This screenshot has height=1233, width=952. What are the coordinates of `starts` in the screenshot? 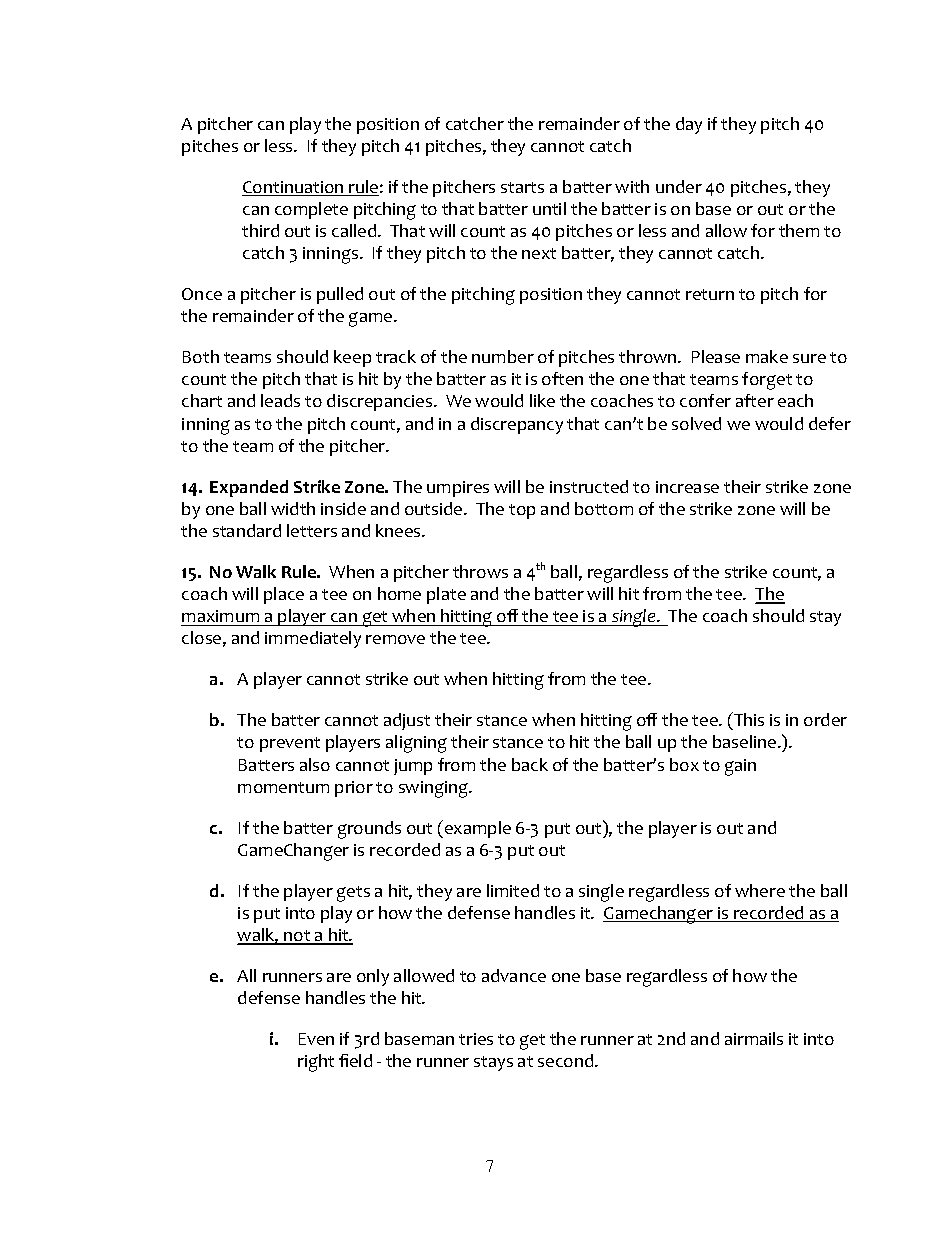 It's located at (522, 187).
